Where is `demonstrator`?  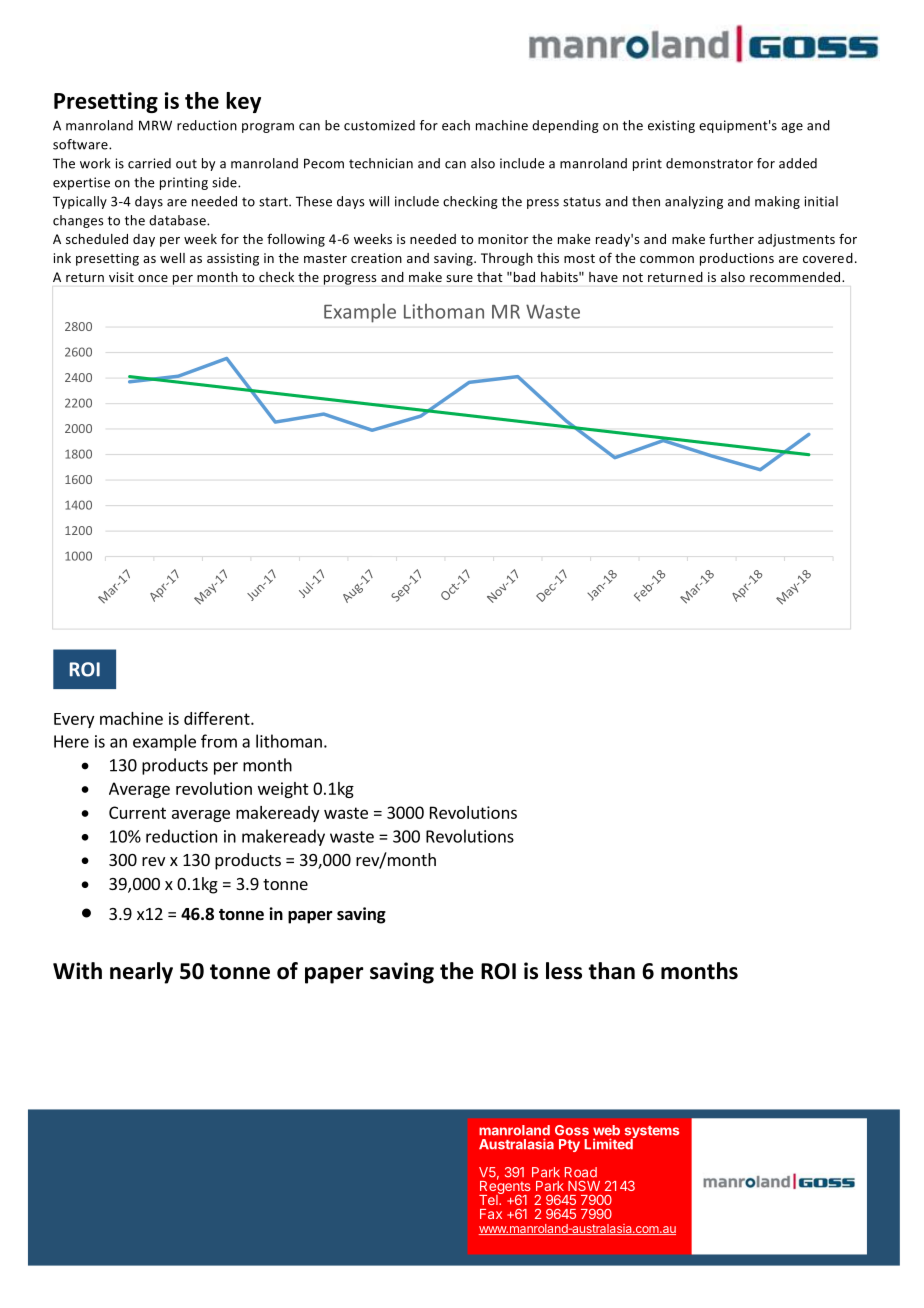 demonstrator is located at coordinates (709, 163).
